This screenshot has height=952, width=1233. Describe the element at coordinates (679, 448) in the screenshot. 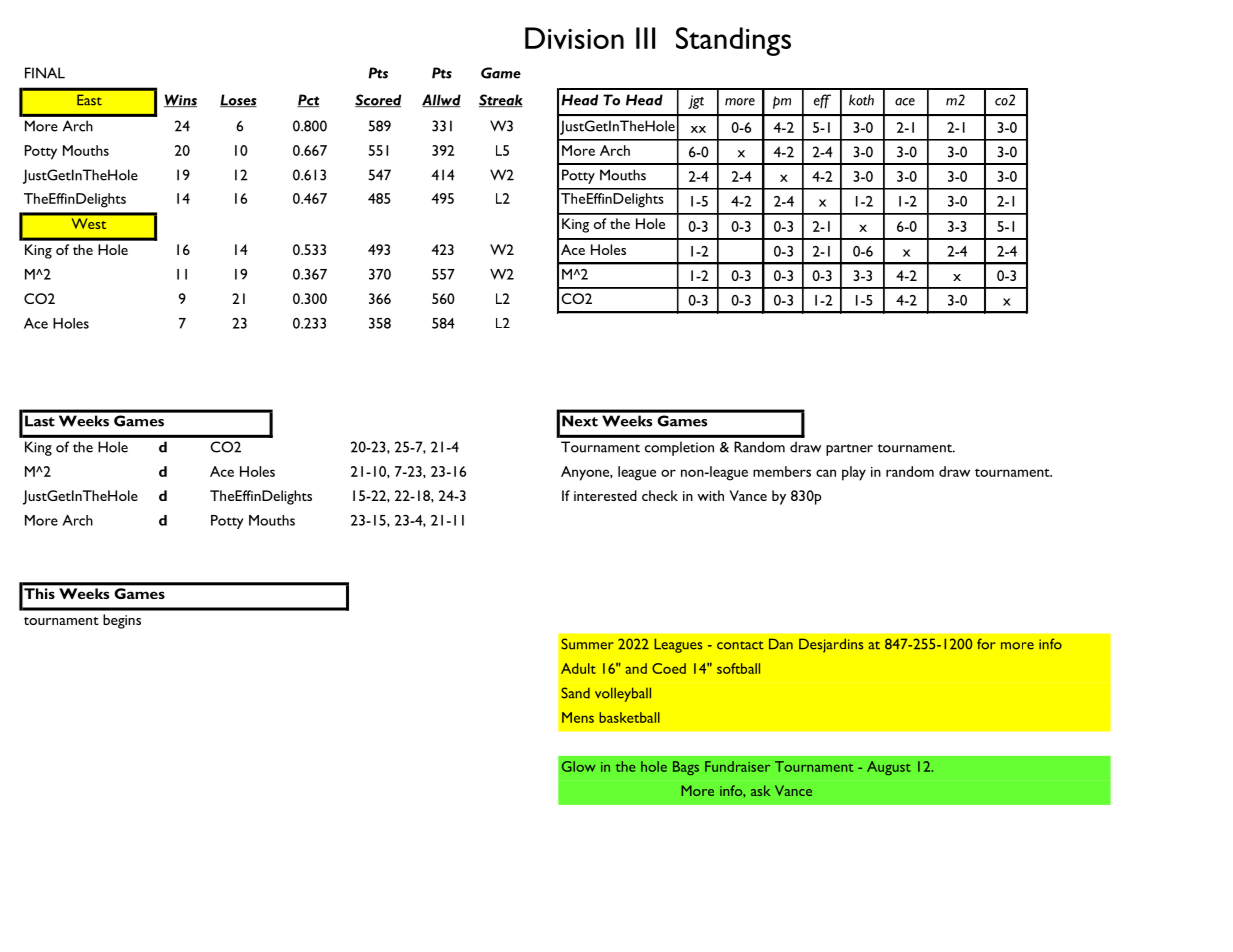

I see `completion` at that location.
